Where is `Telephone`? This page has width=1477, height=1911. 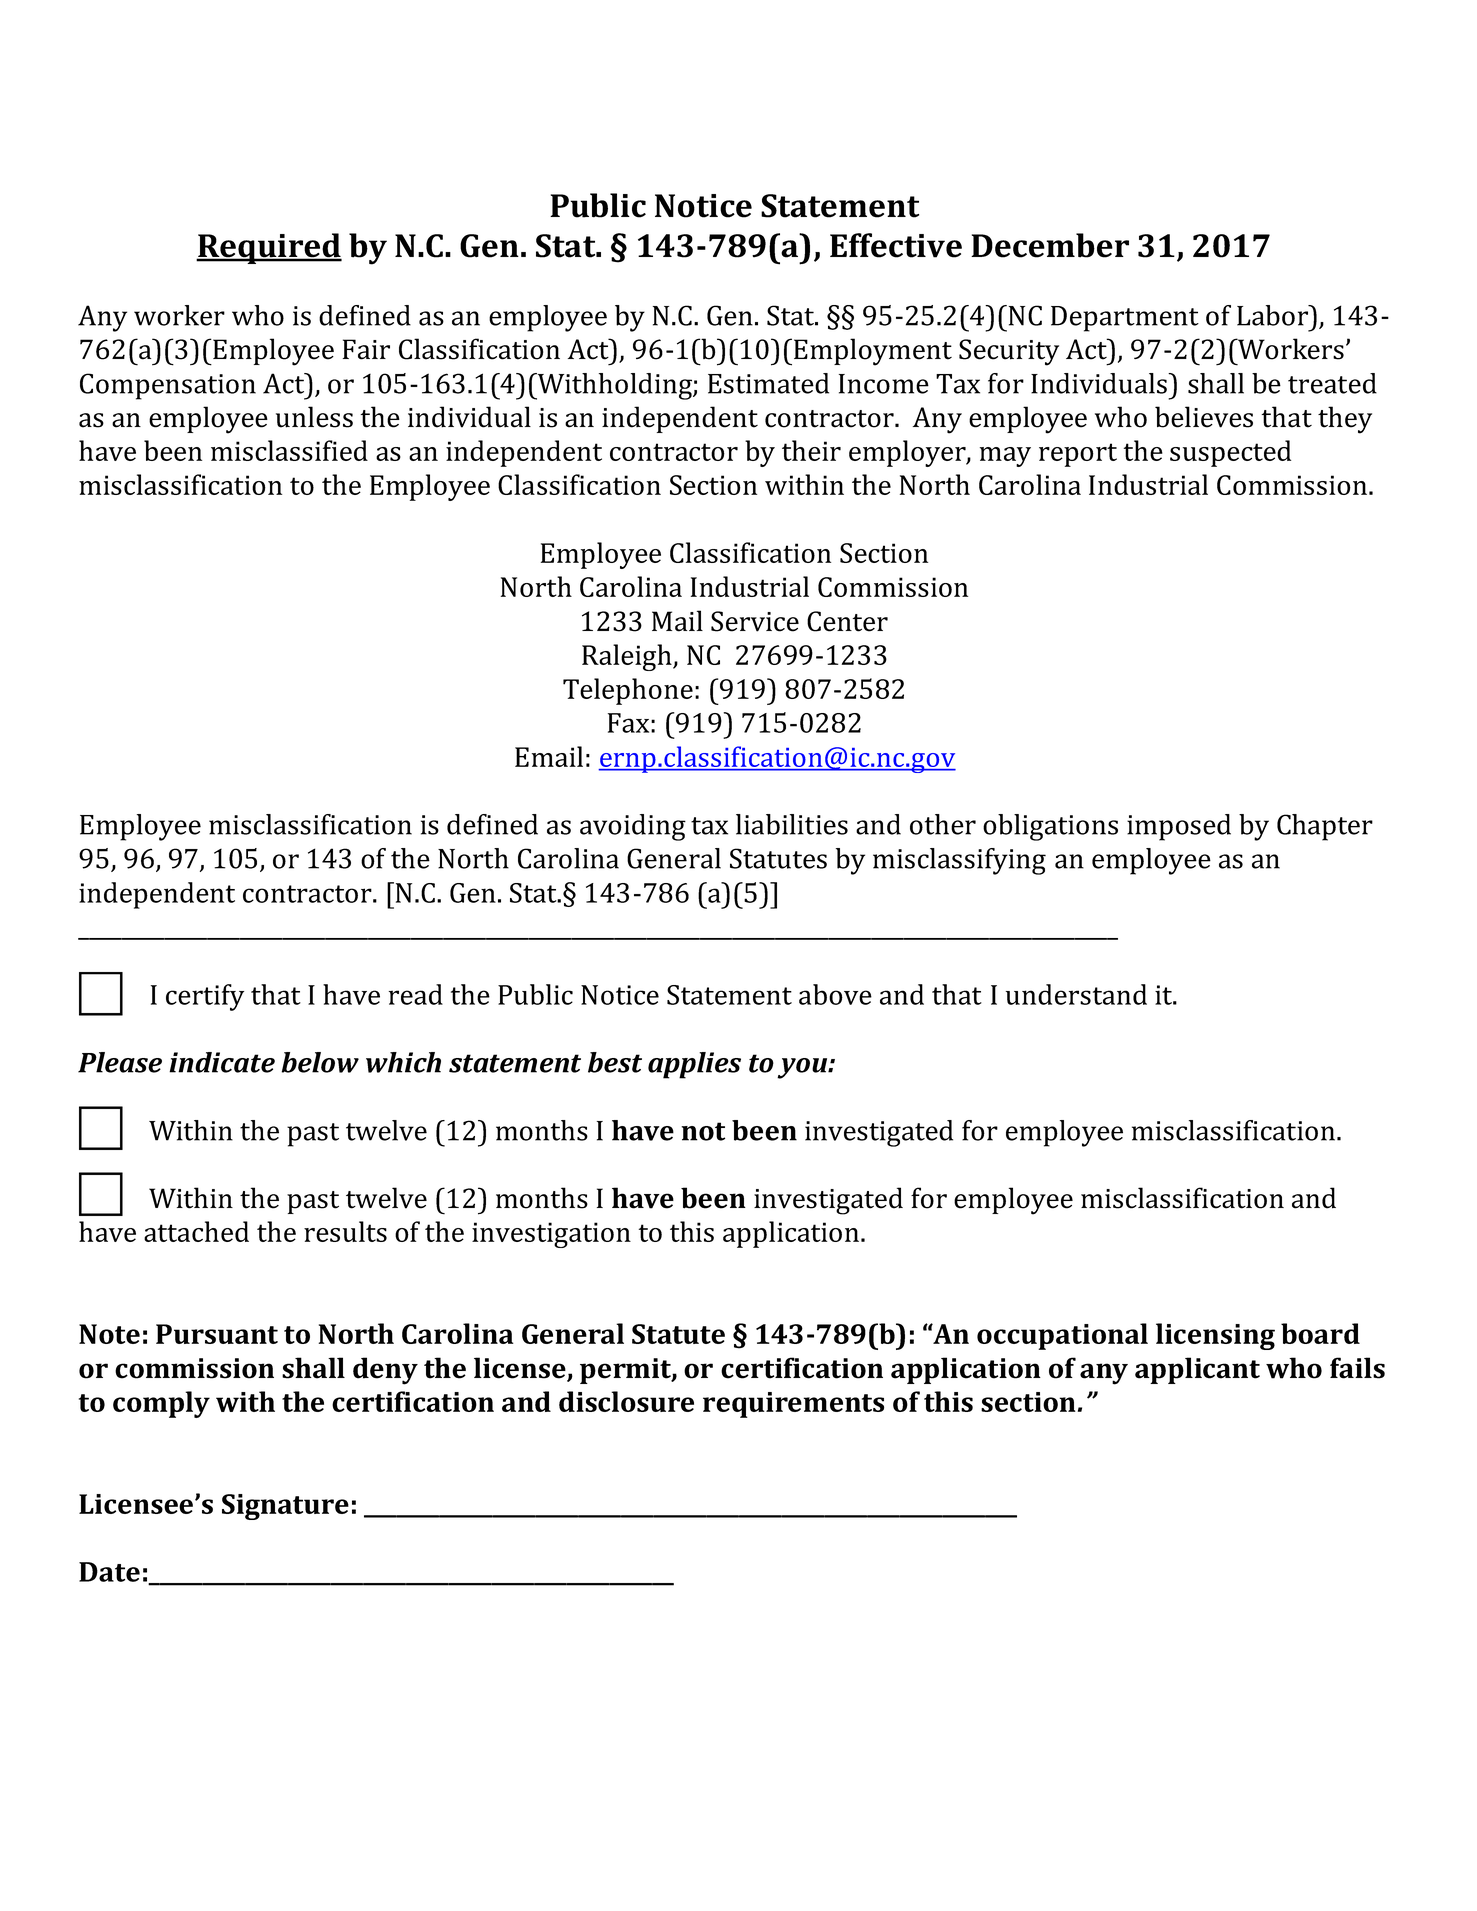
Telephone is located at coordinates (628, 691).
